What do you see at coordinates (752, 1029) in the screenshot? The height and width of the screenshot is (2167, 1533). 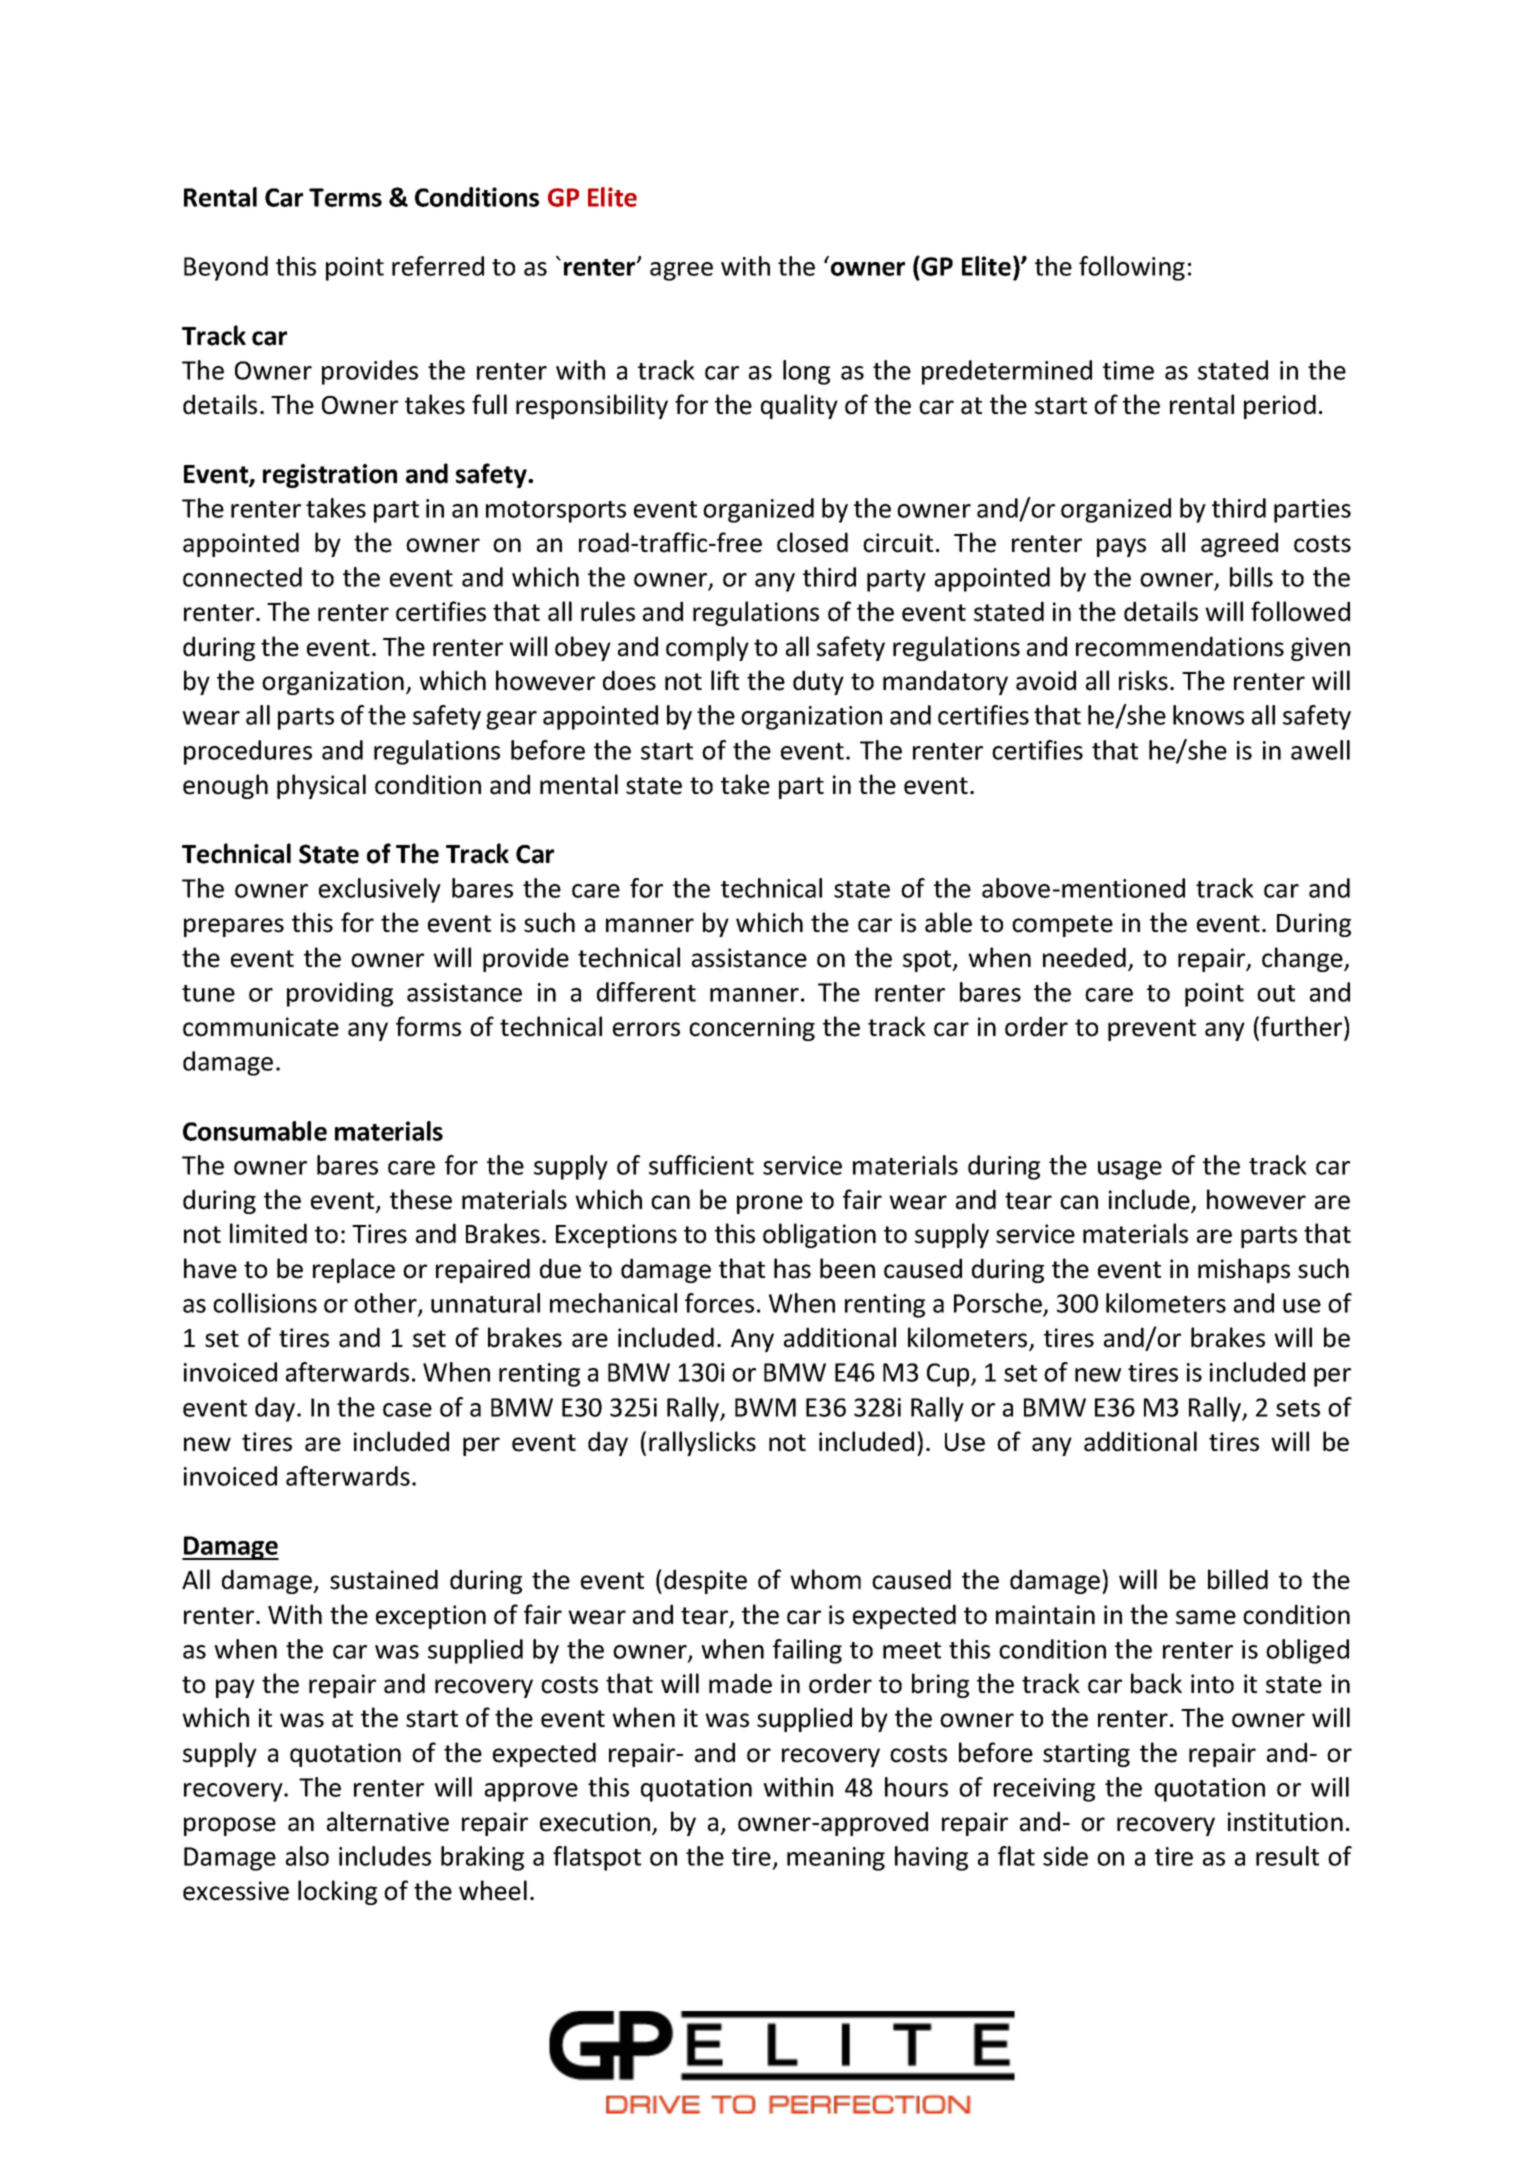 I see `concerning` at bounding box center [752, 1029].
